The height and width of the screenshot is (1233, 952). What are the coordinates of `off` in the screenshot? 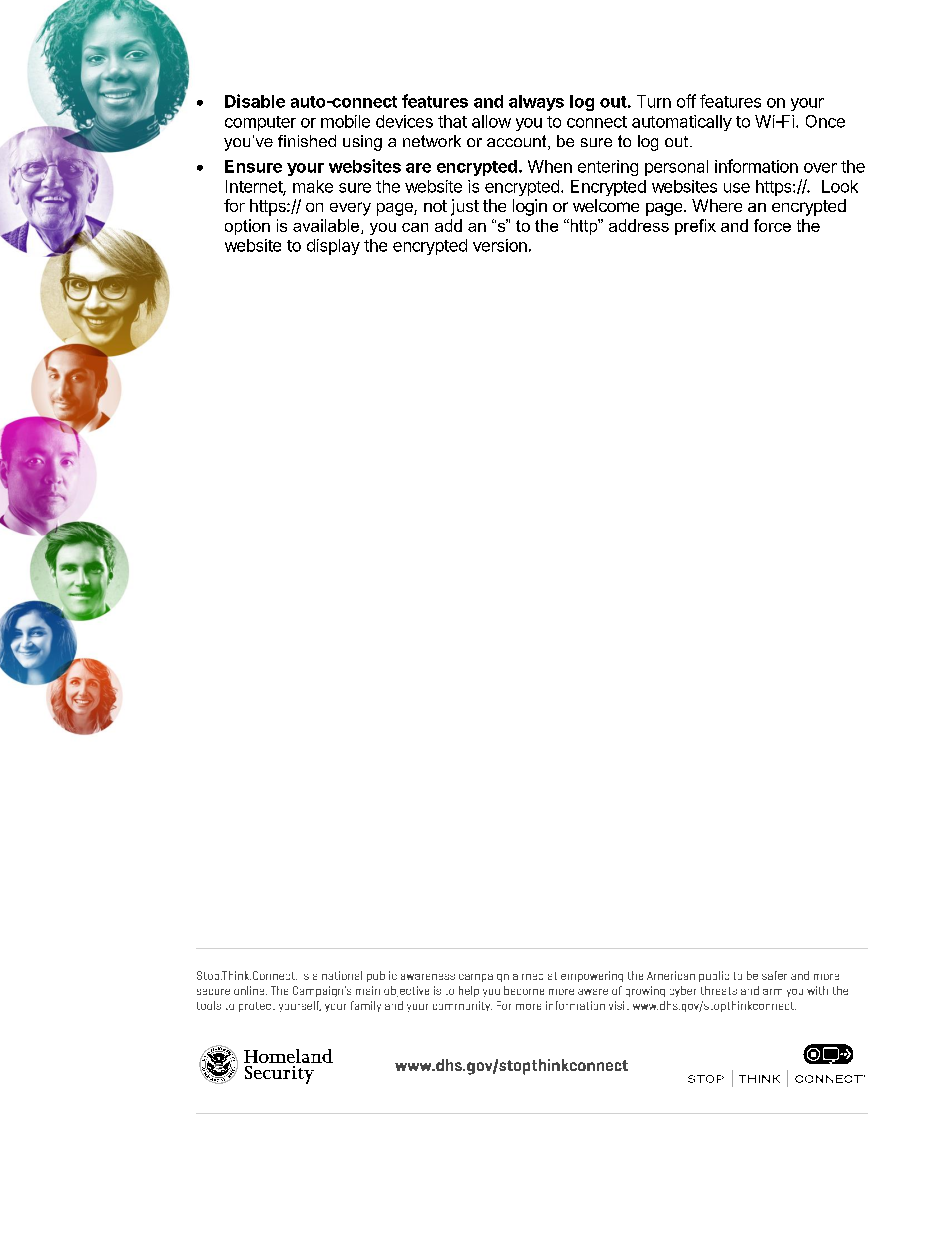 It's located at (686, 101).
